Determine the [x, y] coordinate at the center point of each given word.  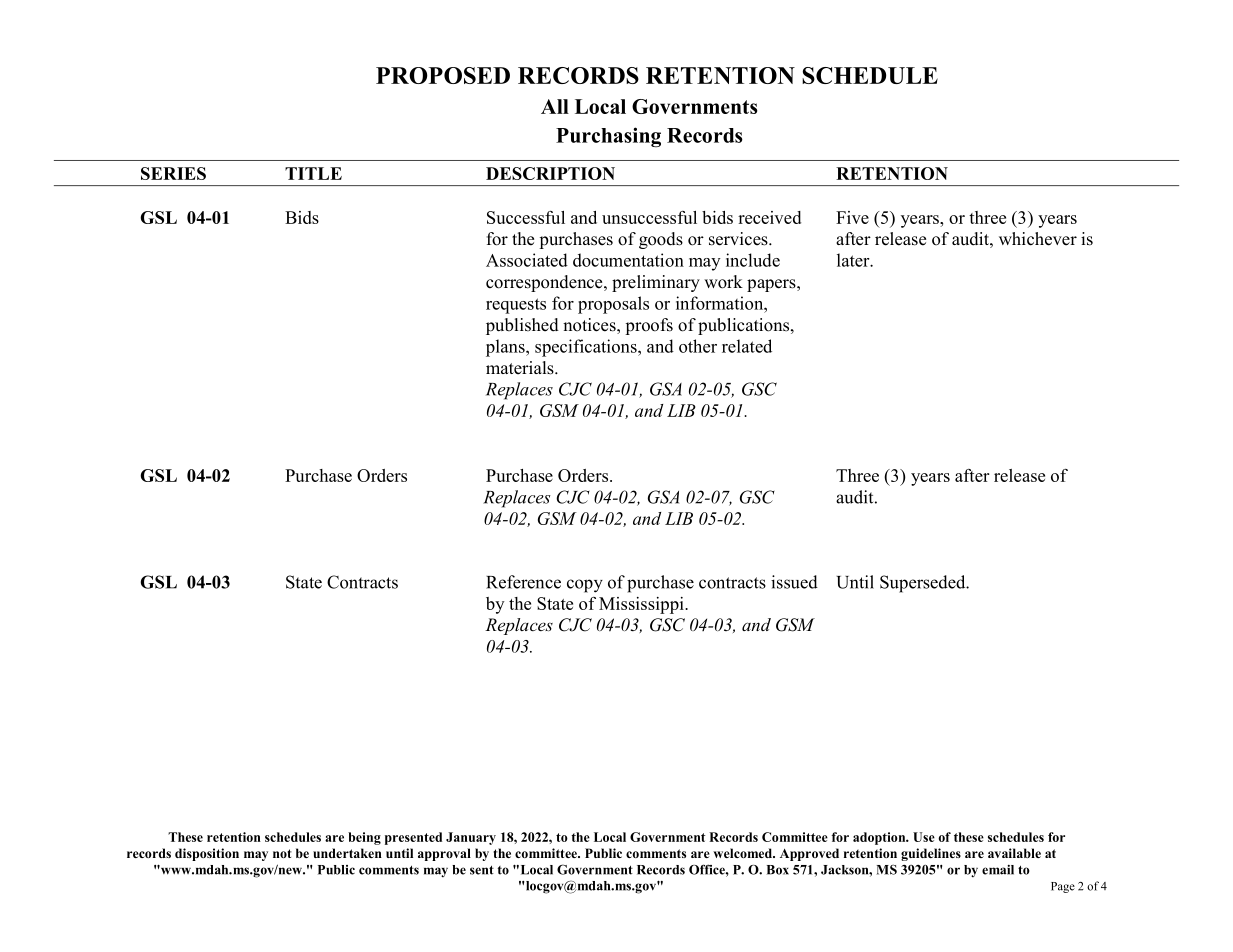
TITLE [313, 173]
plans [506, 348]
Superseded [924, 584]
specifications [587, 348]
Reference [523, 582]
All [555, 106]
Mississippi [642, 605]
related [747, 346]
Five [852, 217]
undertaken [347, 853]
